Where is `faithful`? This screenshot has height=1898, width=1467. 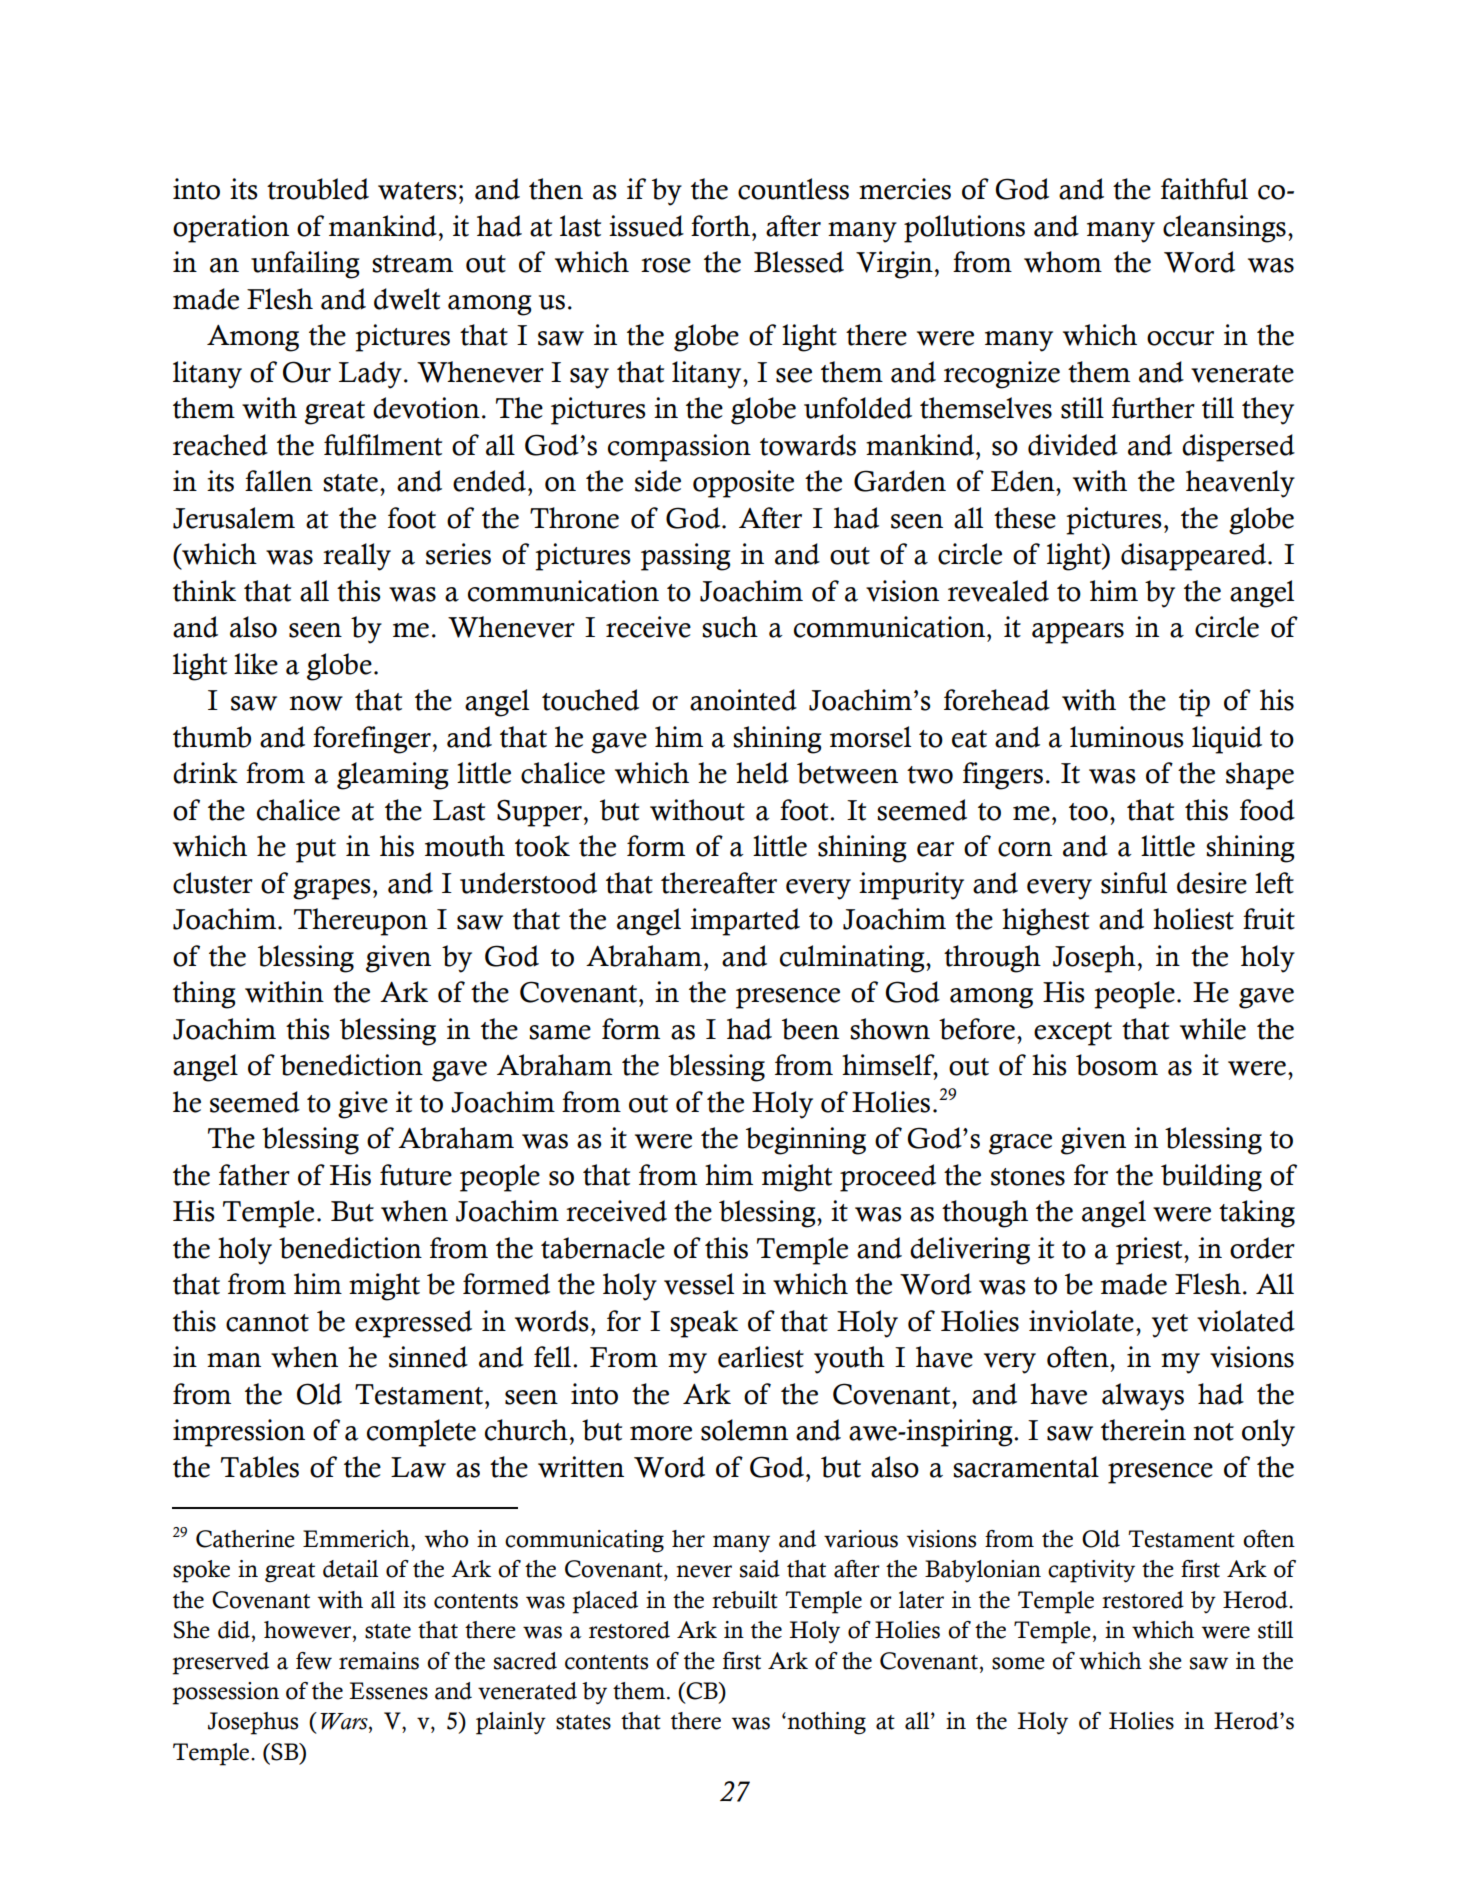
faithful is located at coordinates (1204, 189).
